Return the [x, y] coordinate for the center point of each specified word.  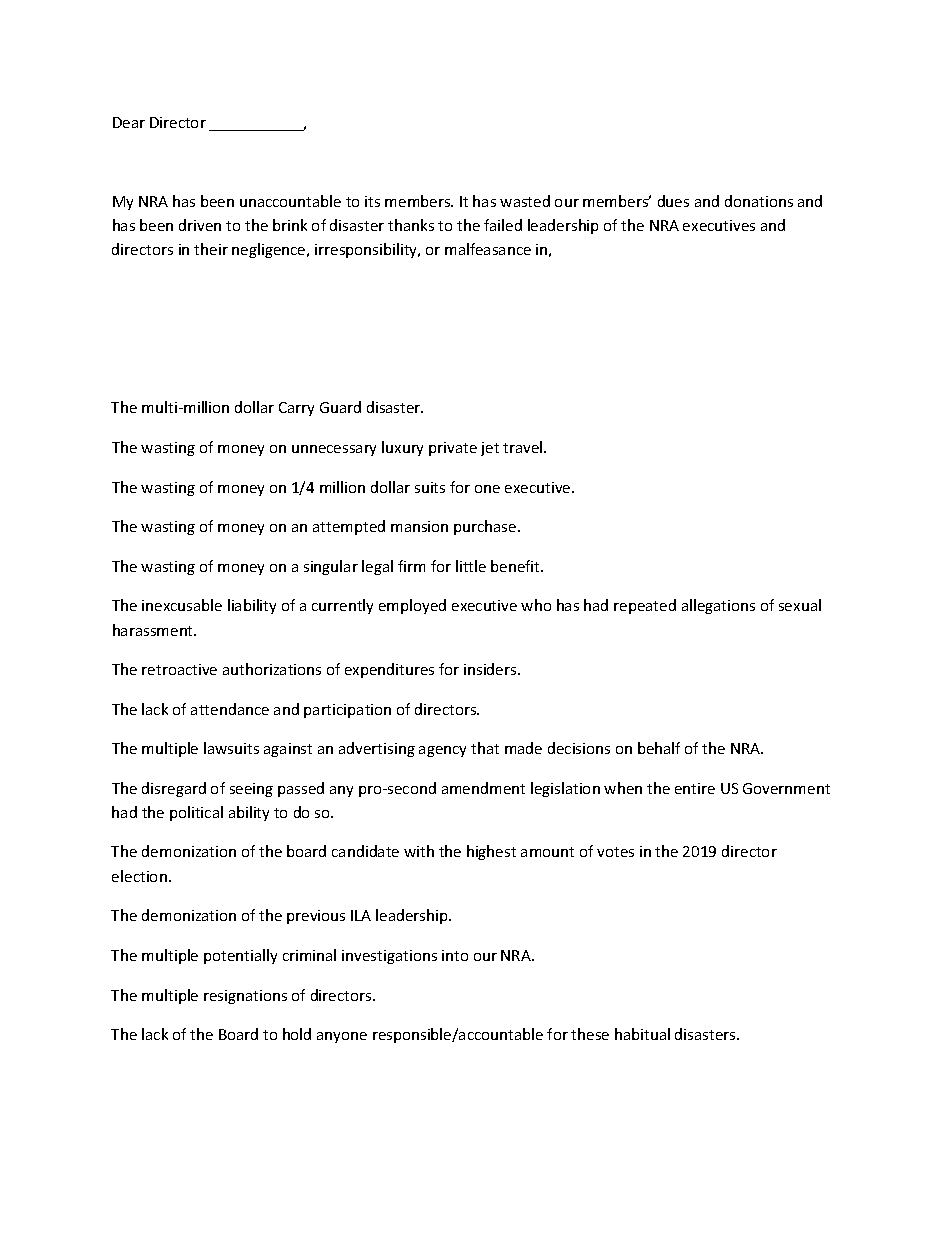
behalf [659, 748]
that [485, 748]
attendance [230, 709]
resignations [245, 997]
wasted [525, 201]
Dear [129, 122]
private [453, 449]
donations [759, 201]
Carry [296, 409]
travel [524, 447]
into [455, 955]
